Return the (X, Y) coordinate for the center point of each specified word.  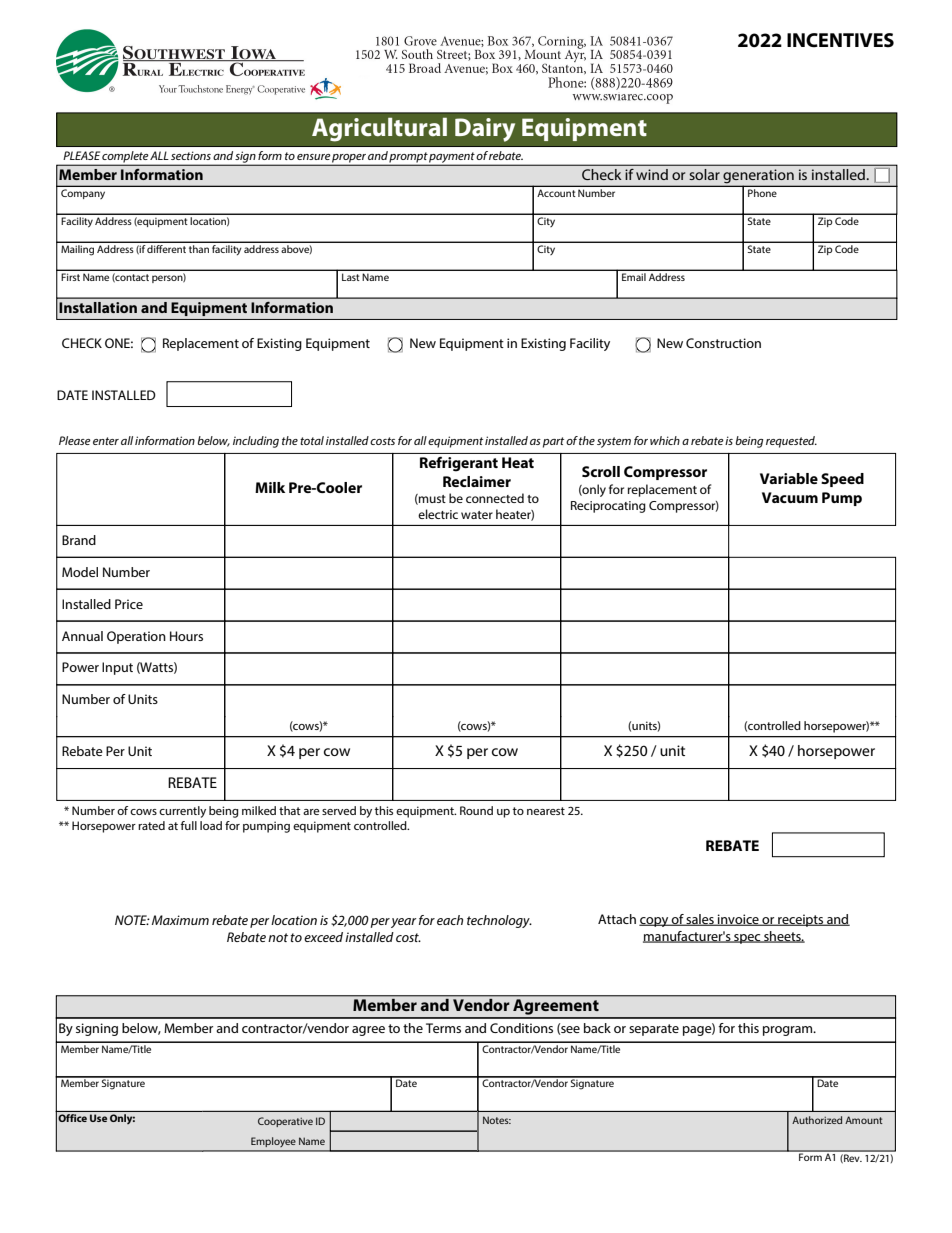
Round (476, 810)
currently (182, 812)
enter (106, 441)
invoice (738, 920)
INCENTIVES (840, 40)
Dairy (485, 130)
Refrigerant (459, 464)
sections (191, 155)
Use (98, 1118)
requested (791, 442)
